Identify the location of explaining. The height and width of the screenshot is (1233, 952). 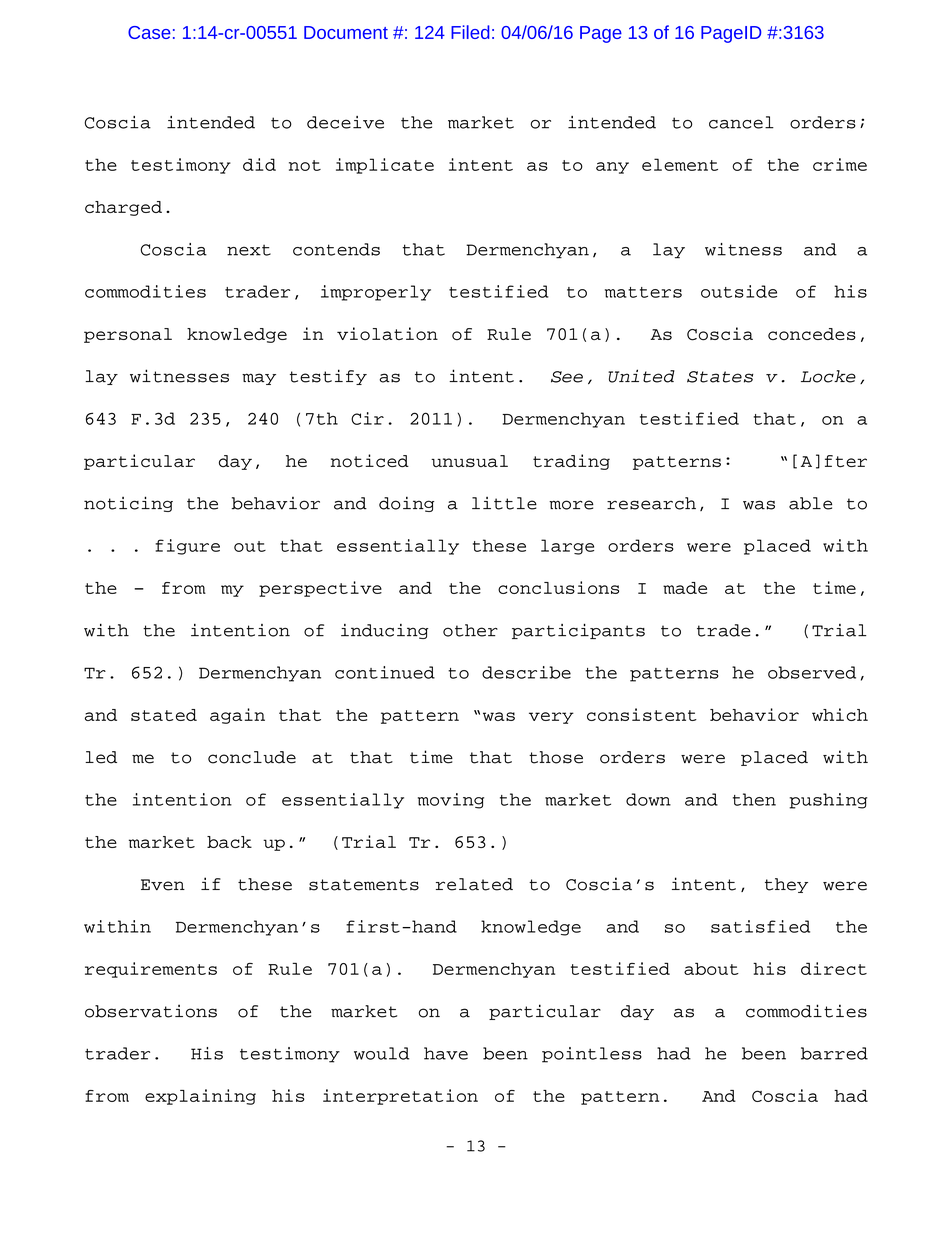
(200, 1097).
